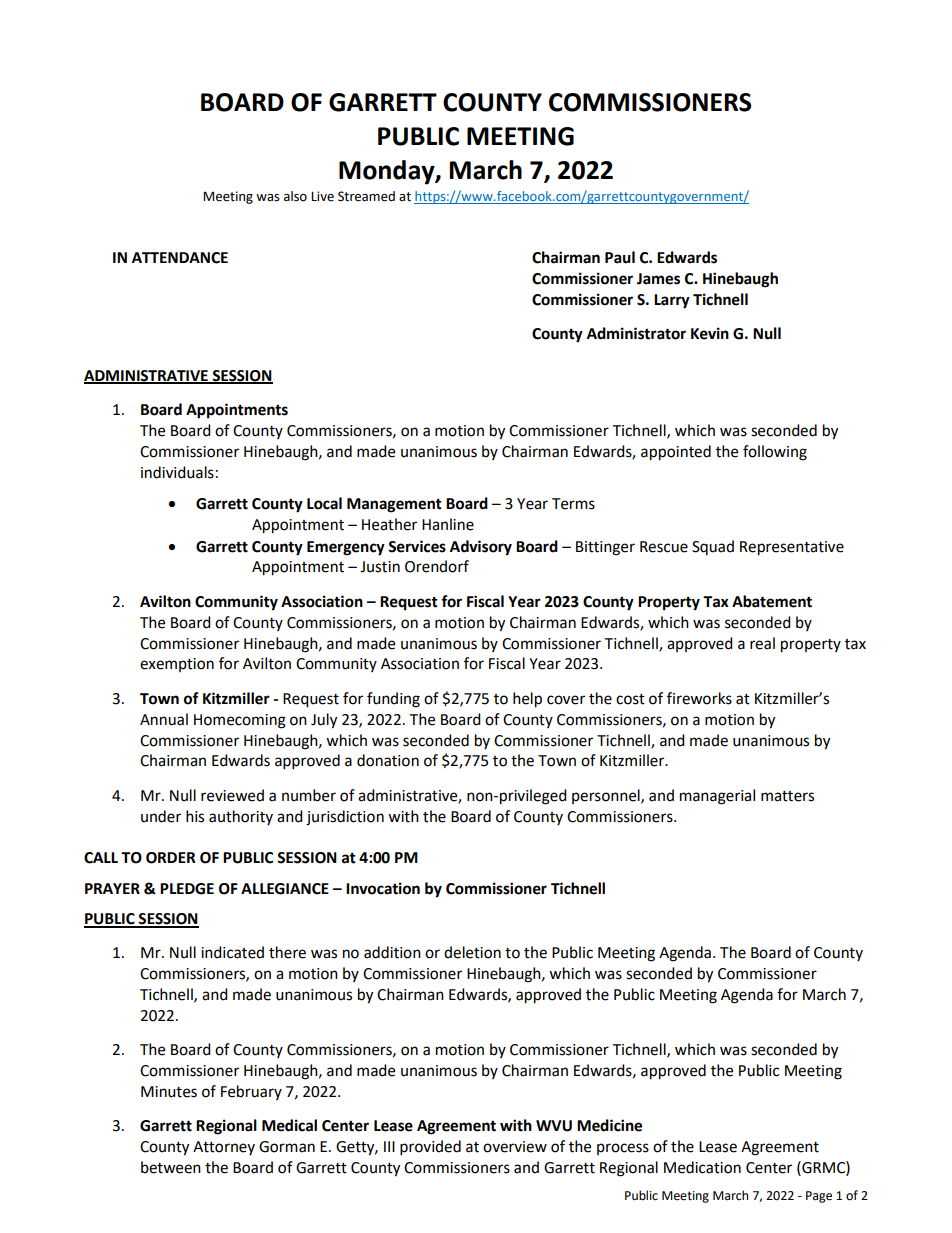  I want to click on Abatement, so click(772, 601).
